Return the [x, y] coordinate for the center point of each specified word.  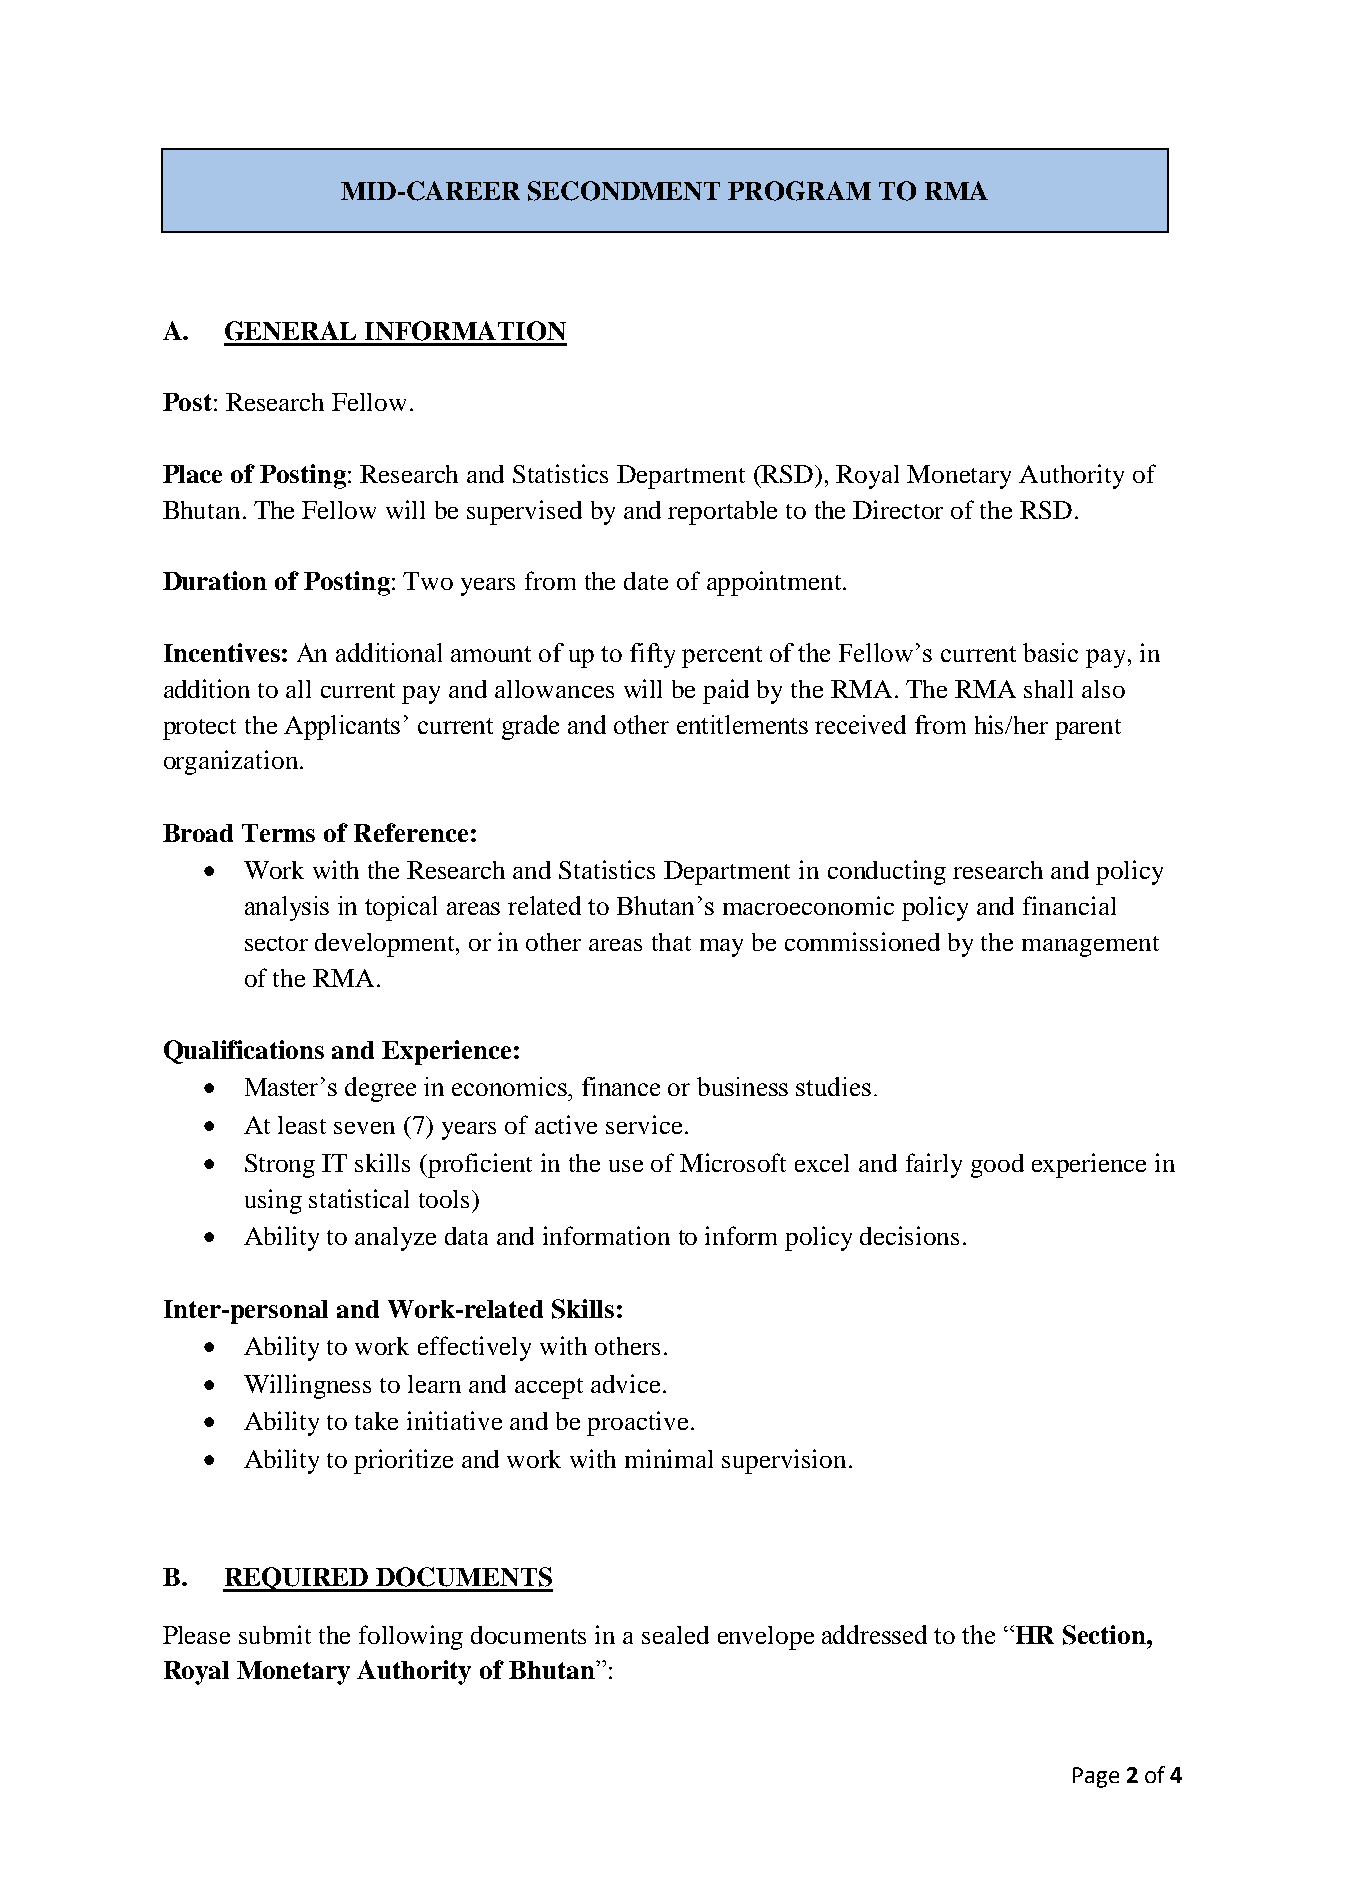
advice [625, 1383]
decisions [909, 1235]
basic [1050, 652]
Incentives [222, 652]
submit [275, 1634]
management [1090, 946]
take [376, 1421]
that [671, 942]
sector [276, 943]
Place [192, 474]
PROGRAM [799, 191]
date [646, 581]
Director [898, 509]
